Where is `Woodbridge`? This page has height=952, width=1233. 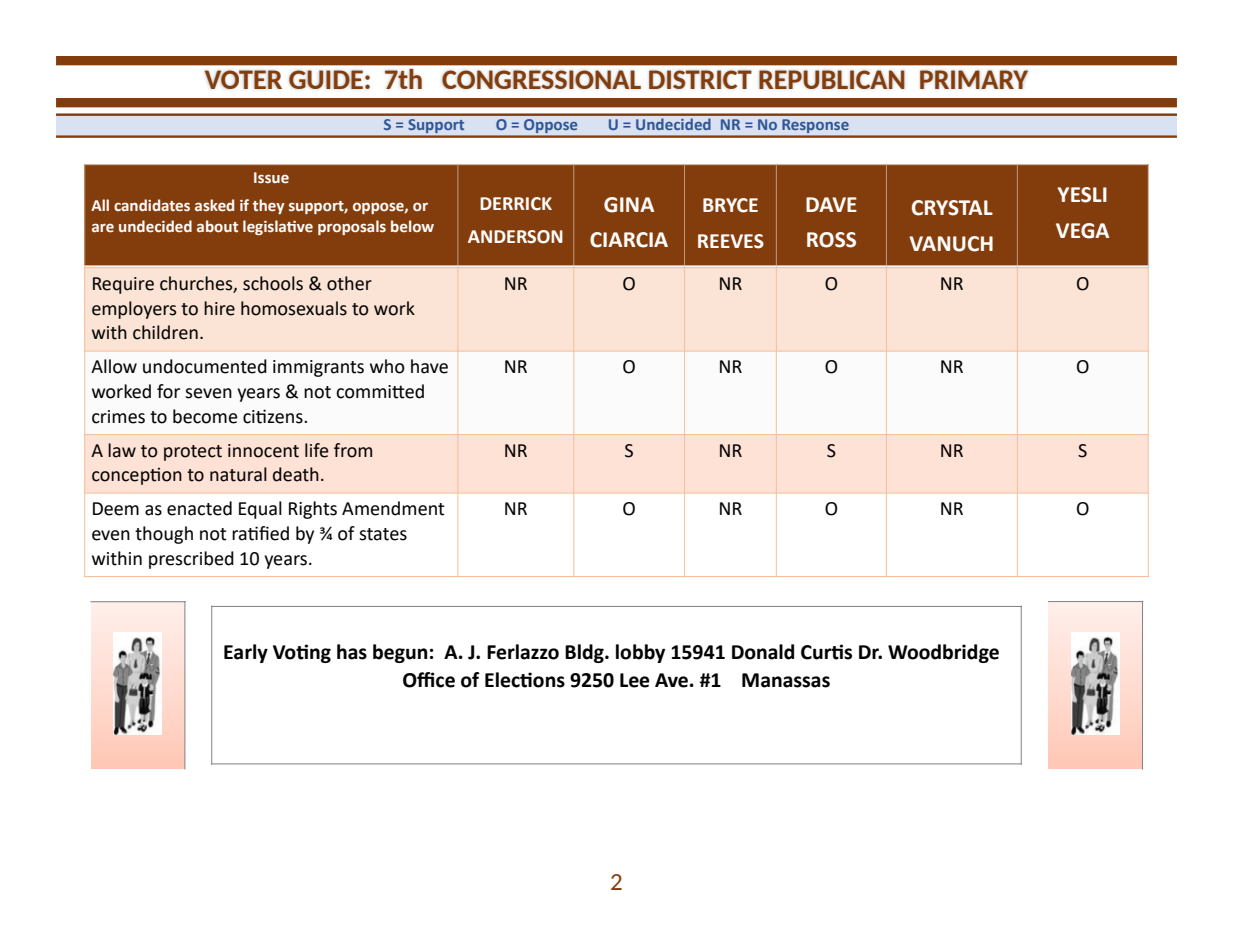 Woodbridge is located at coordinates (943, 653).
